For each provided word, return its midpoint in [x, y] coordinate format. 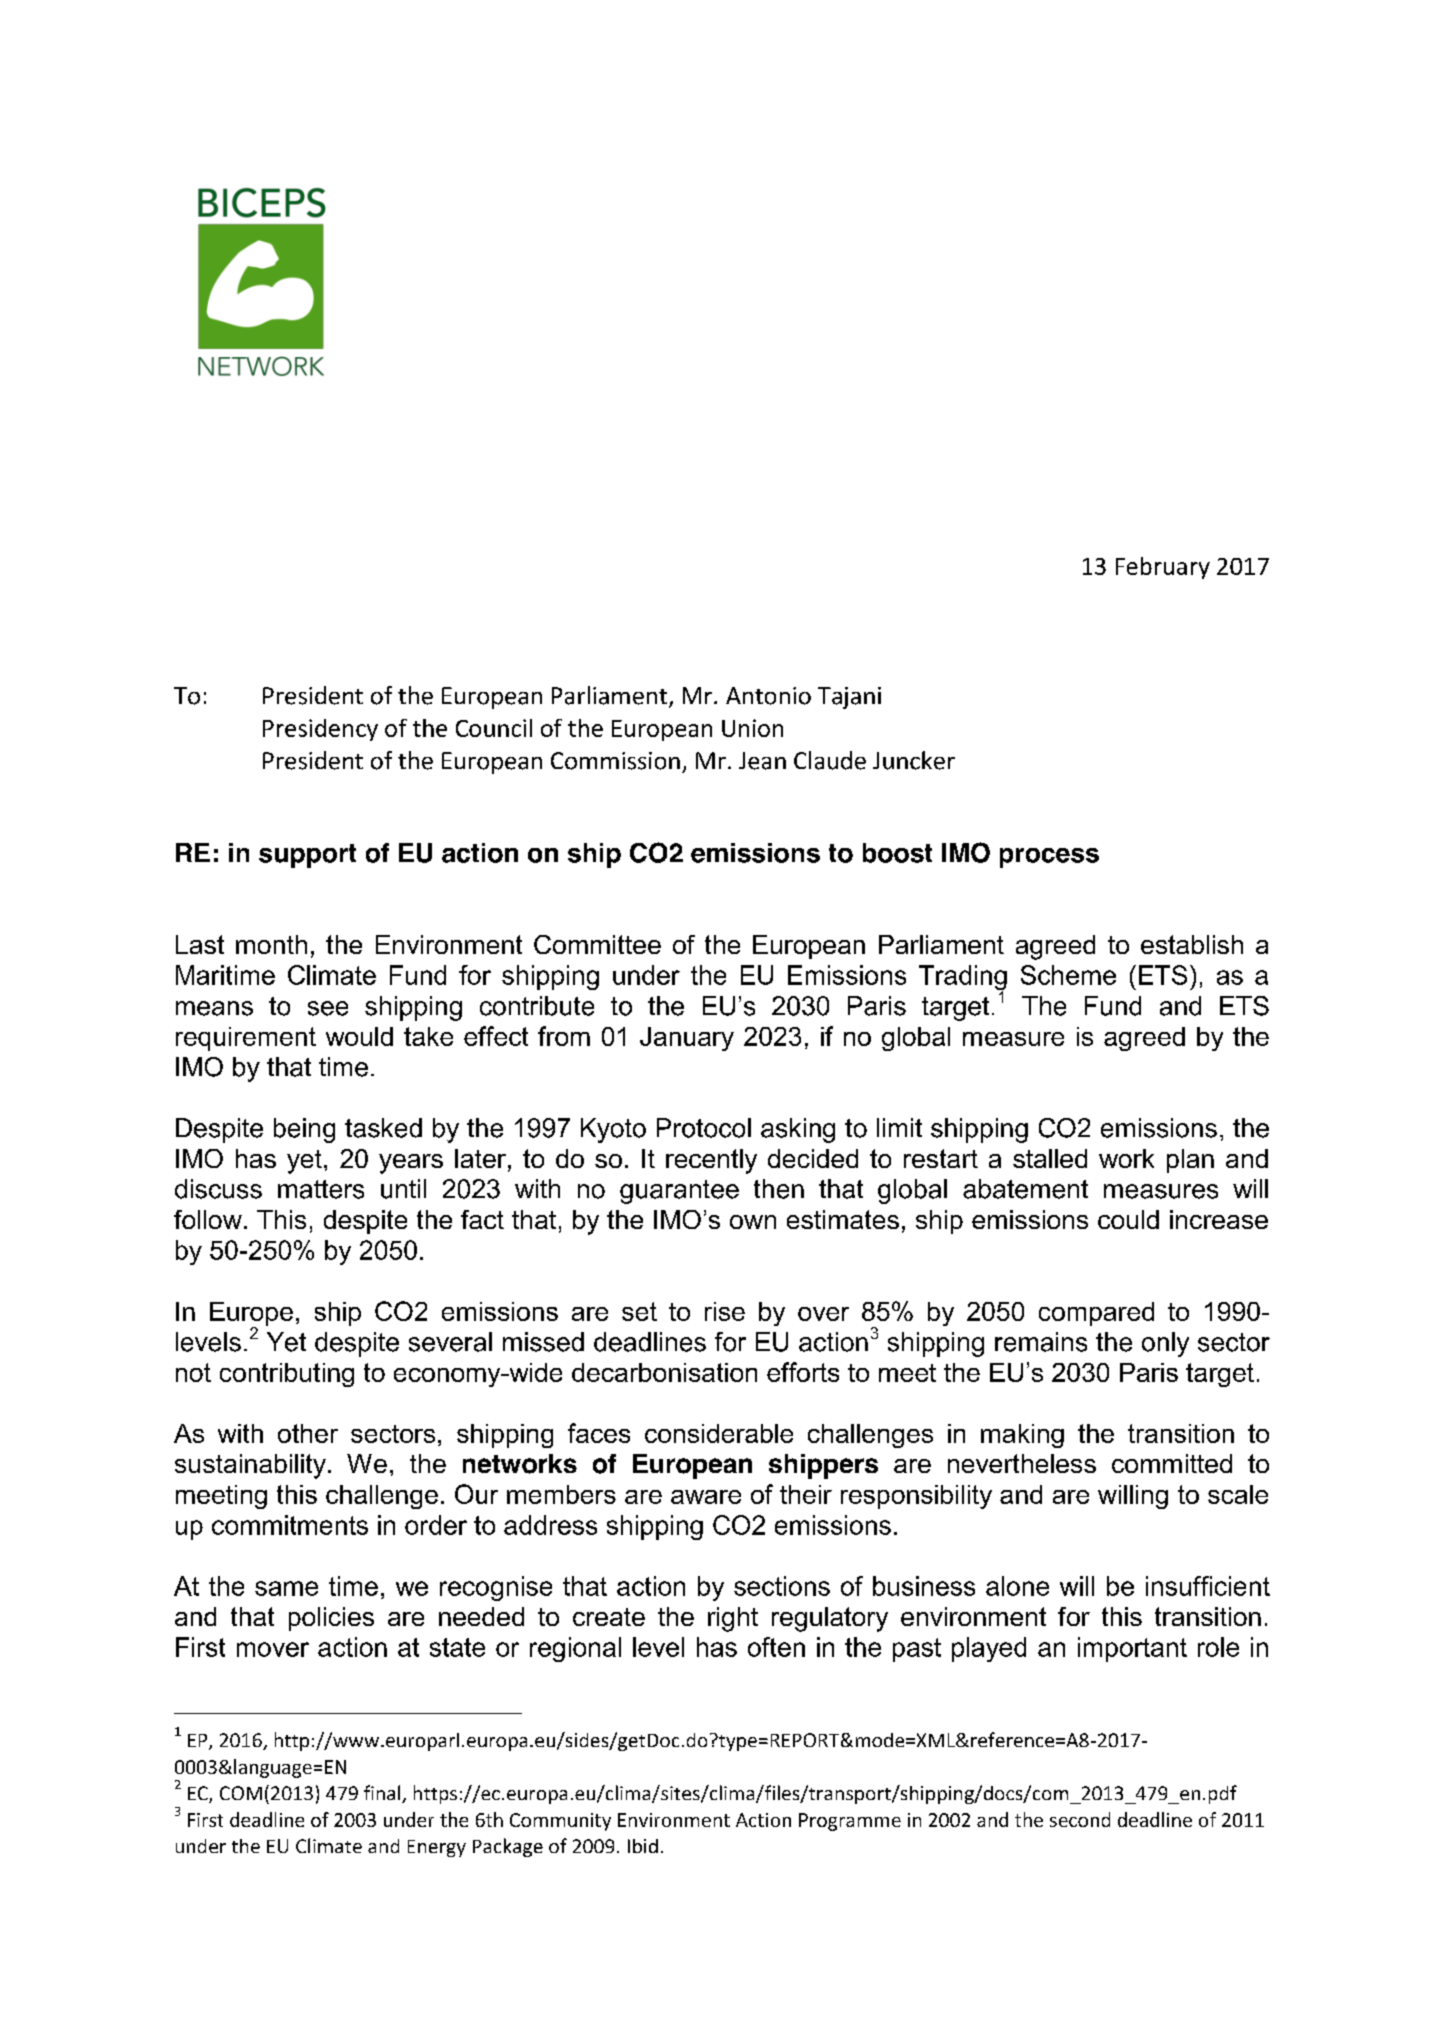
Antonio [768, 696]
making [1022, 1436]
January [687, 1039]
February [1163, 568]
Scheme [1068, 975]
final [383, 1794]
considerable [719, 1433]
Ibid [643, 1846]
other [308, 1433]
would [359, 1036]
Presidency [320, 730]
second [1080, 1819]
